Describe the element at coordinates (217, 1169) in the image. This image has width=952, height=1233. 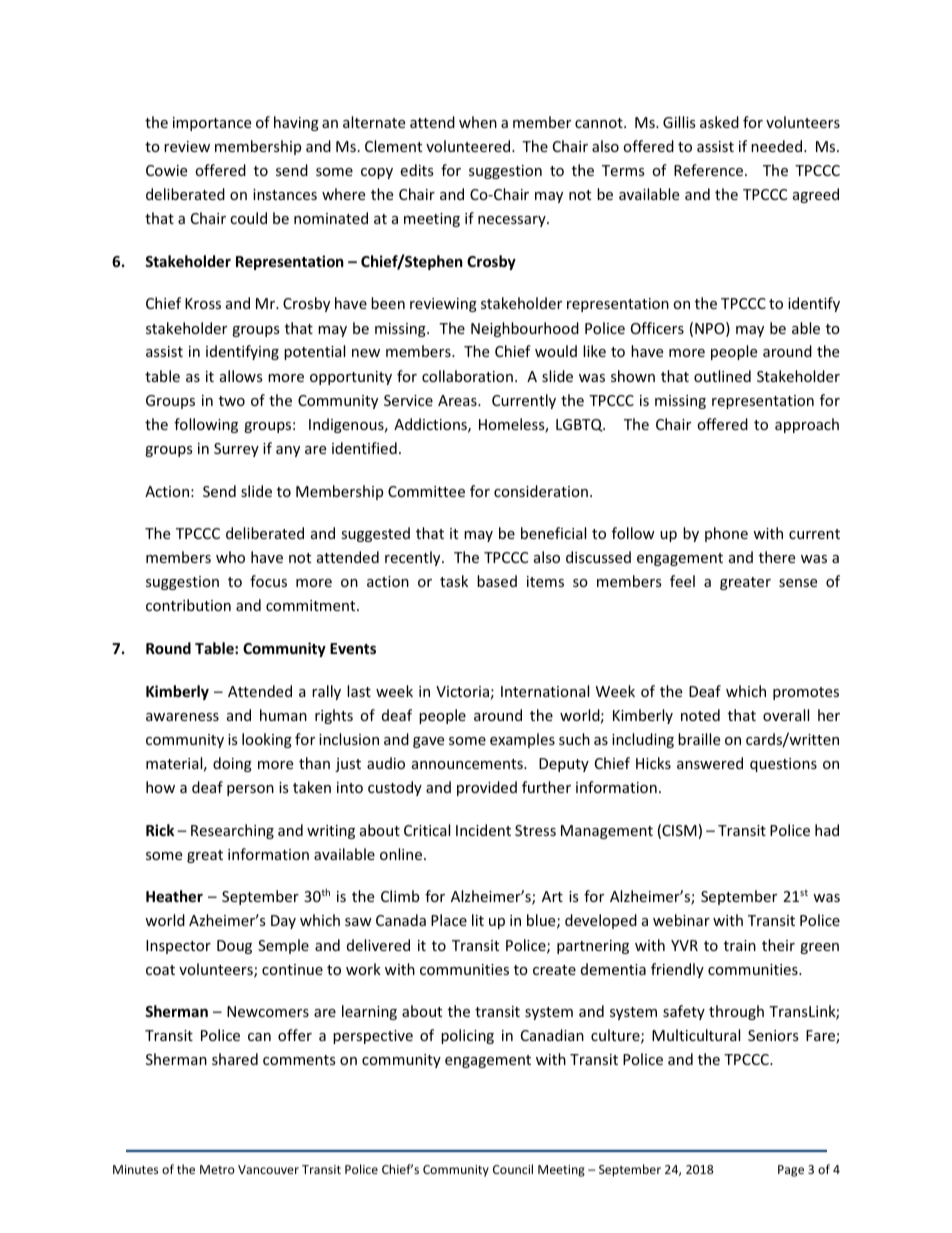
I see `Metro` at that location.
